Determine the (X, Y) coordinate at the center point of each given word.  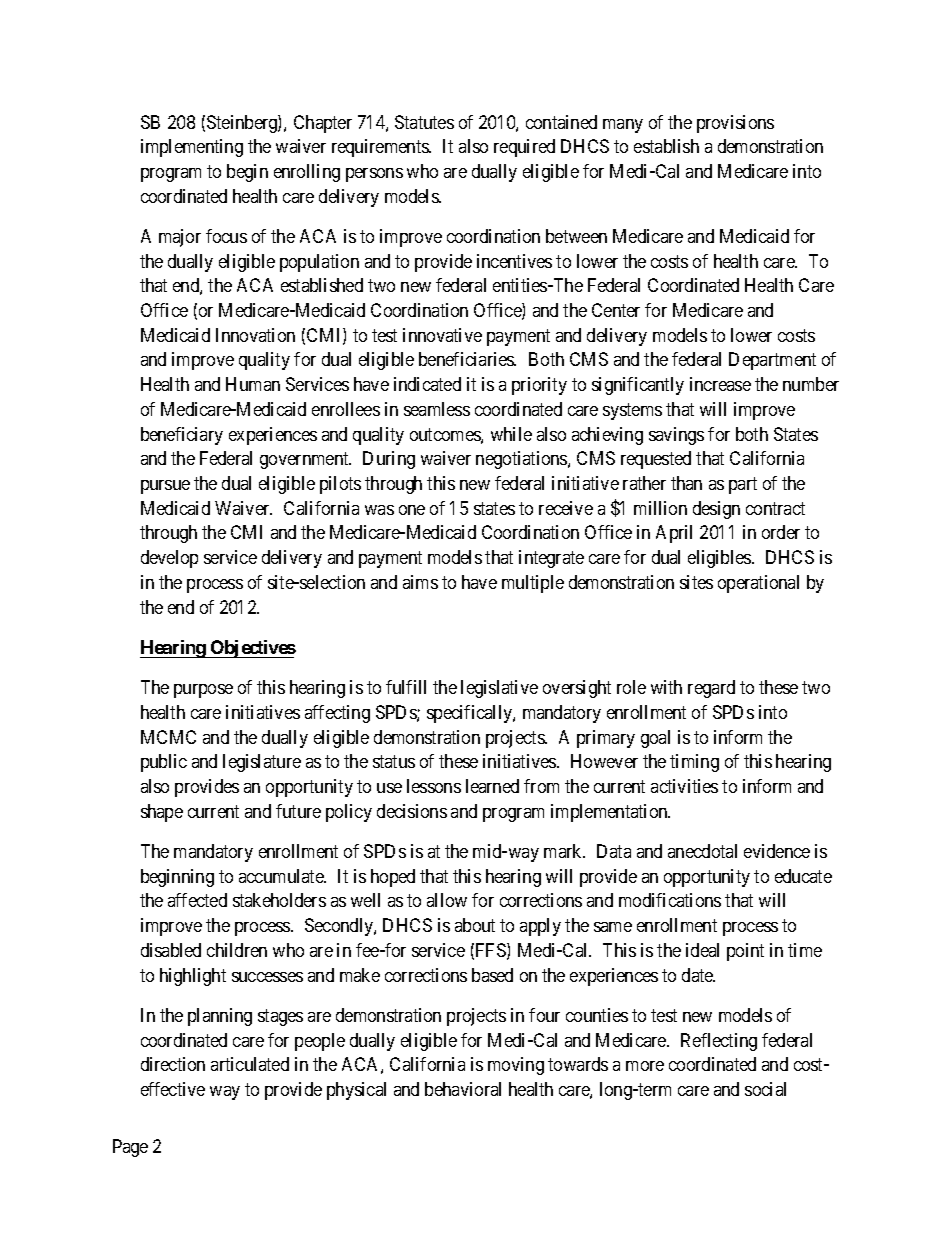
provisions (735, 124)
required (524, 148)
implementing (192, 148)
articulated (250, 1064)
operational (758, 584)
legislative (499, 689)
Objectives (252, 649)
